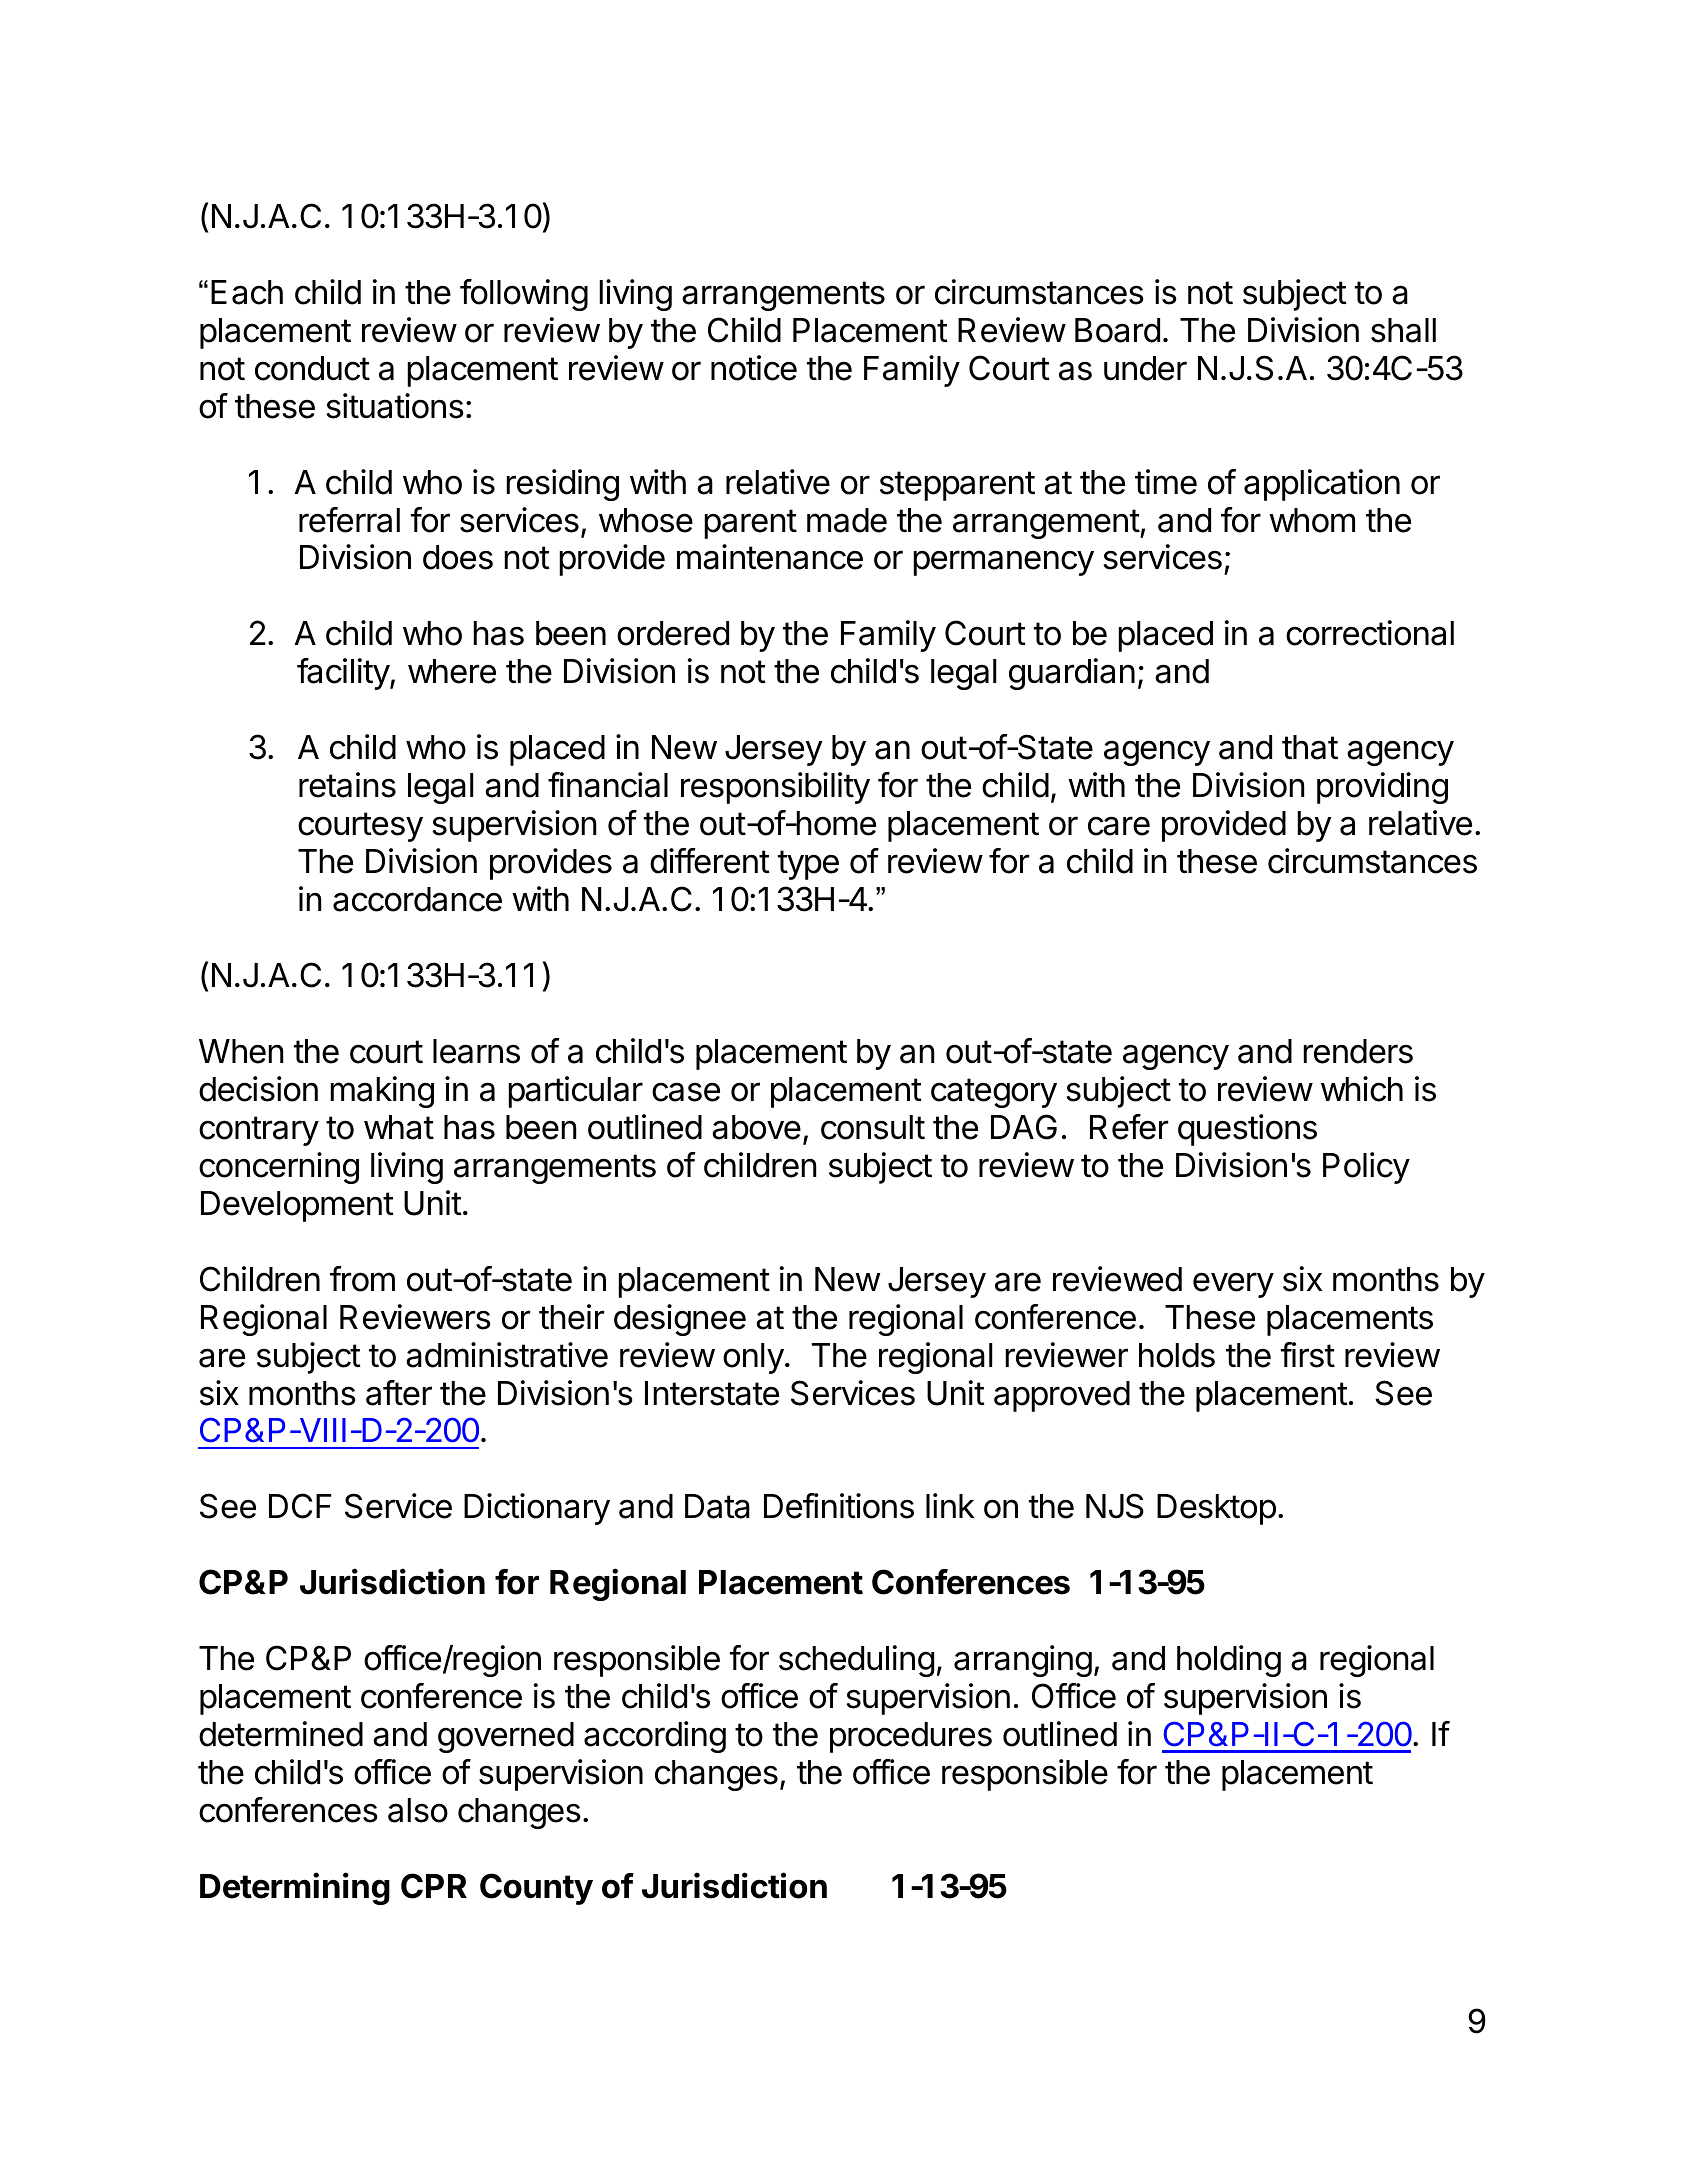 The image size is (1683, 2178). Describe the element at coordinates (754, 368) in the screenshot. I see `notice` at that location.
